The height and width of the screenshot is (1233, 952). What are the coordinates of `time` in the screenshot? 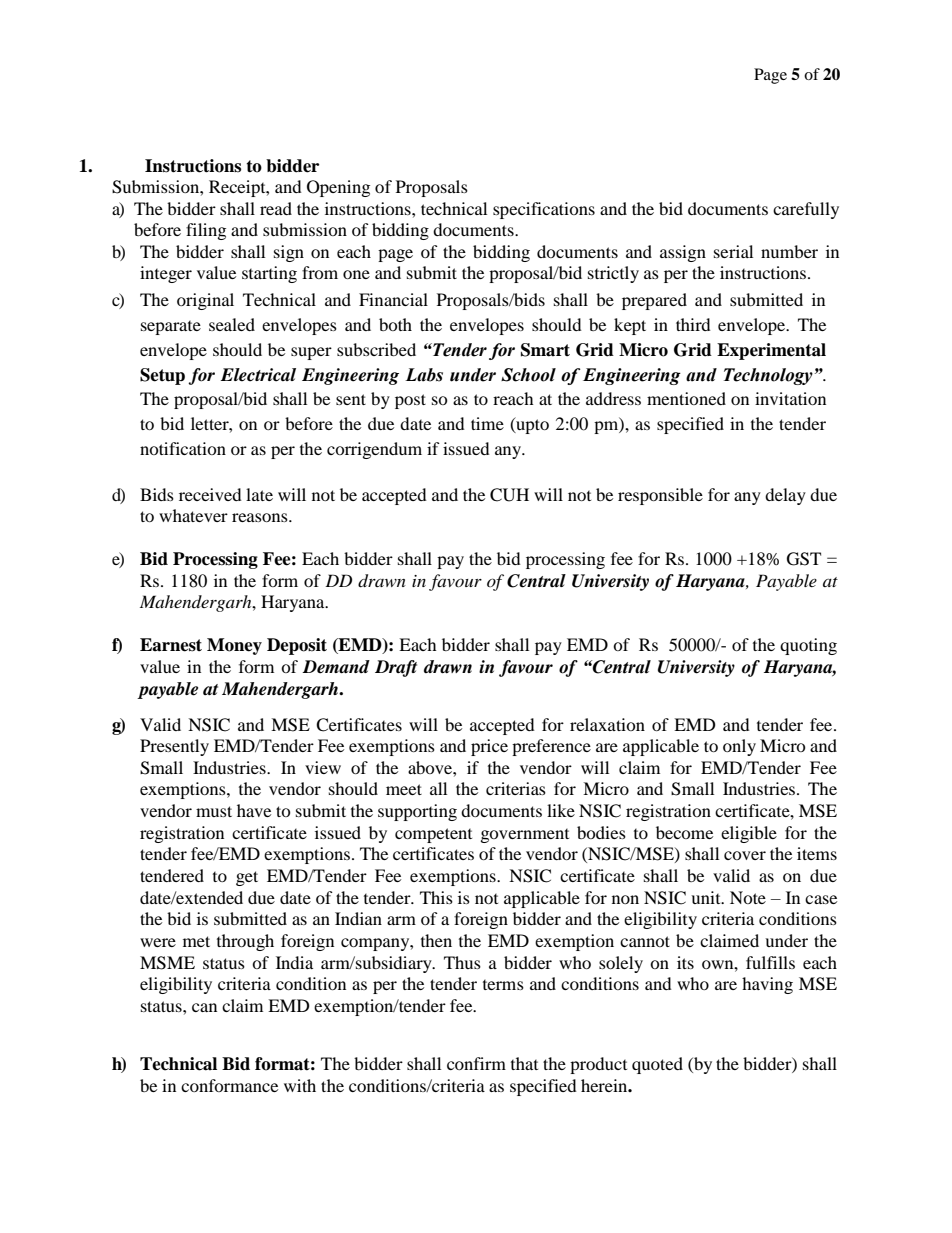 It's located at (487, 423).
